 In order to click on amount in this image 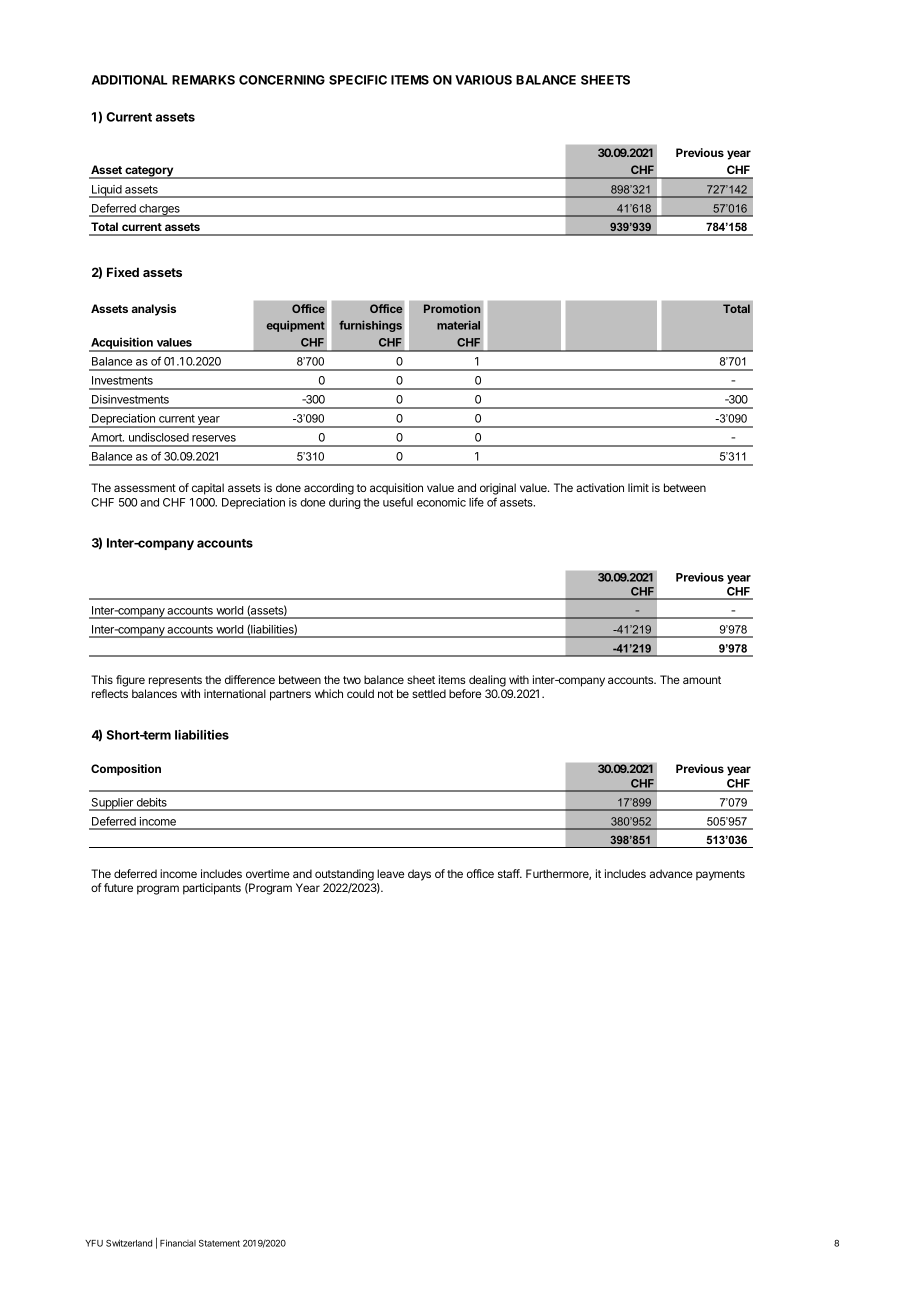, I will do `click(702, 680)`.
